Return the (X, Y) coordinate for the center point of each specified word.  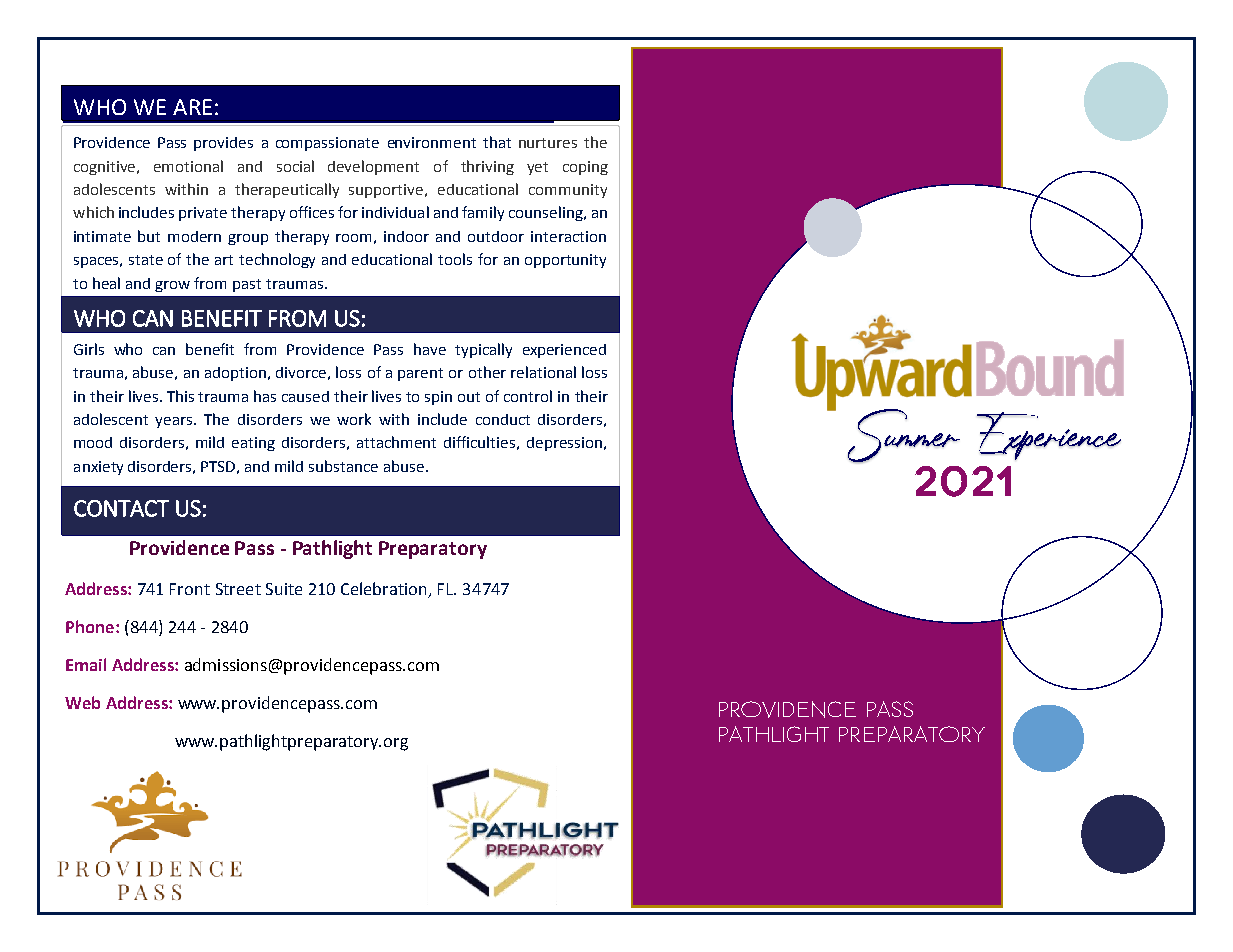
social (295, 166)
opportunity (565, 261)
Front (190, 589)
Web (82, 702)
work (354, 419)
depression (564, 444)
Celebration (383, 588)
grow (172, 286)
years (175, 422)
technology (277, 260)
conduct (503, 419)
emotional (188, 166)
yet (537, 168)
